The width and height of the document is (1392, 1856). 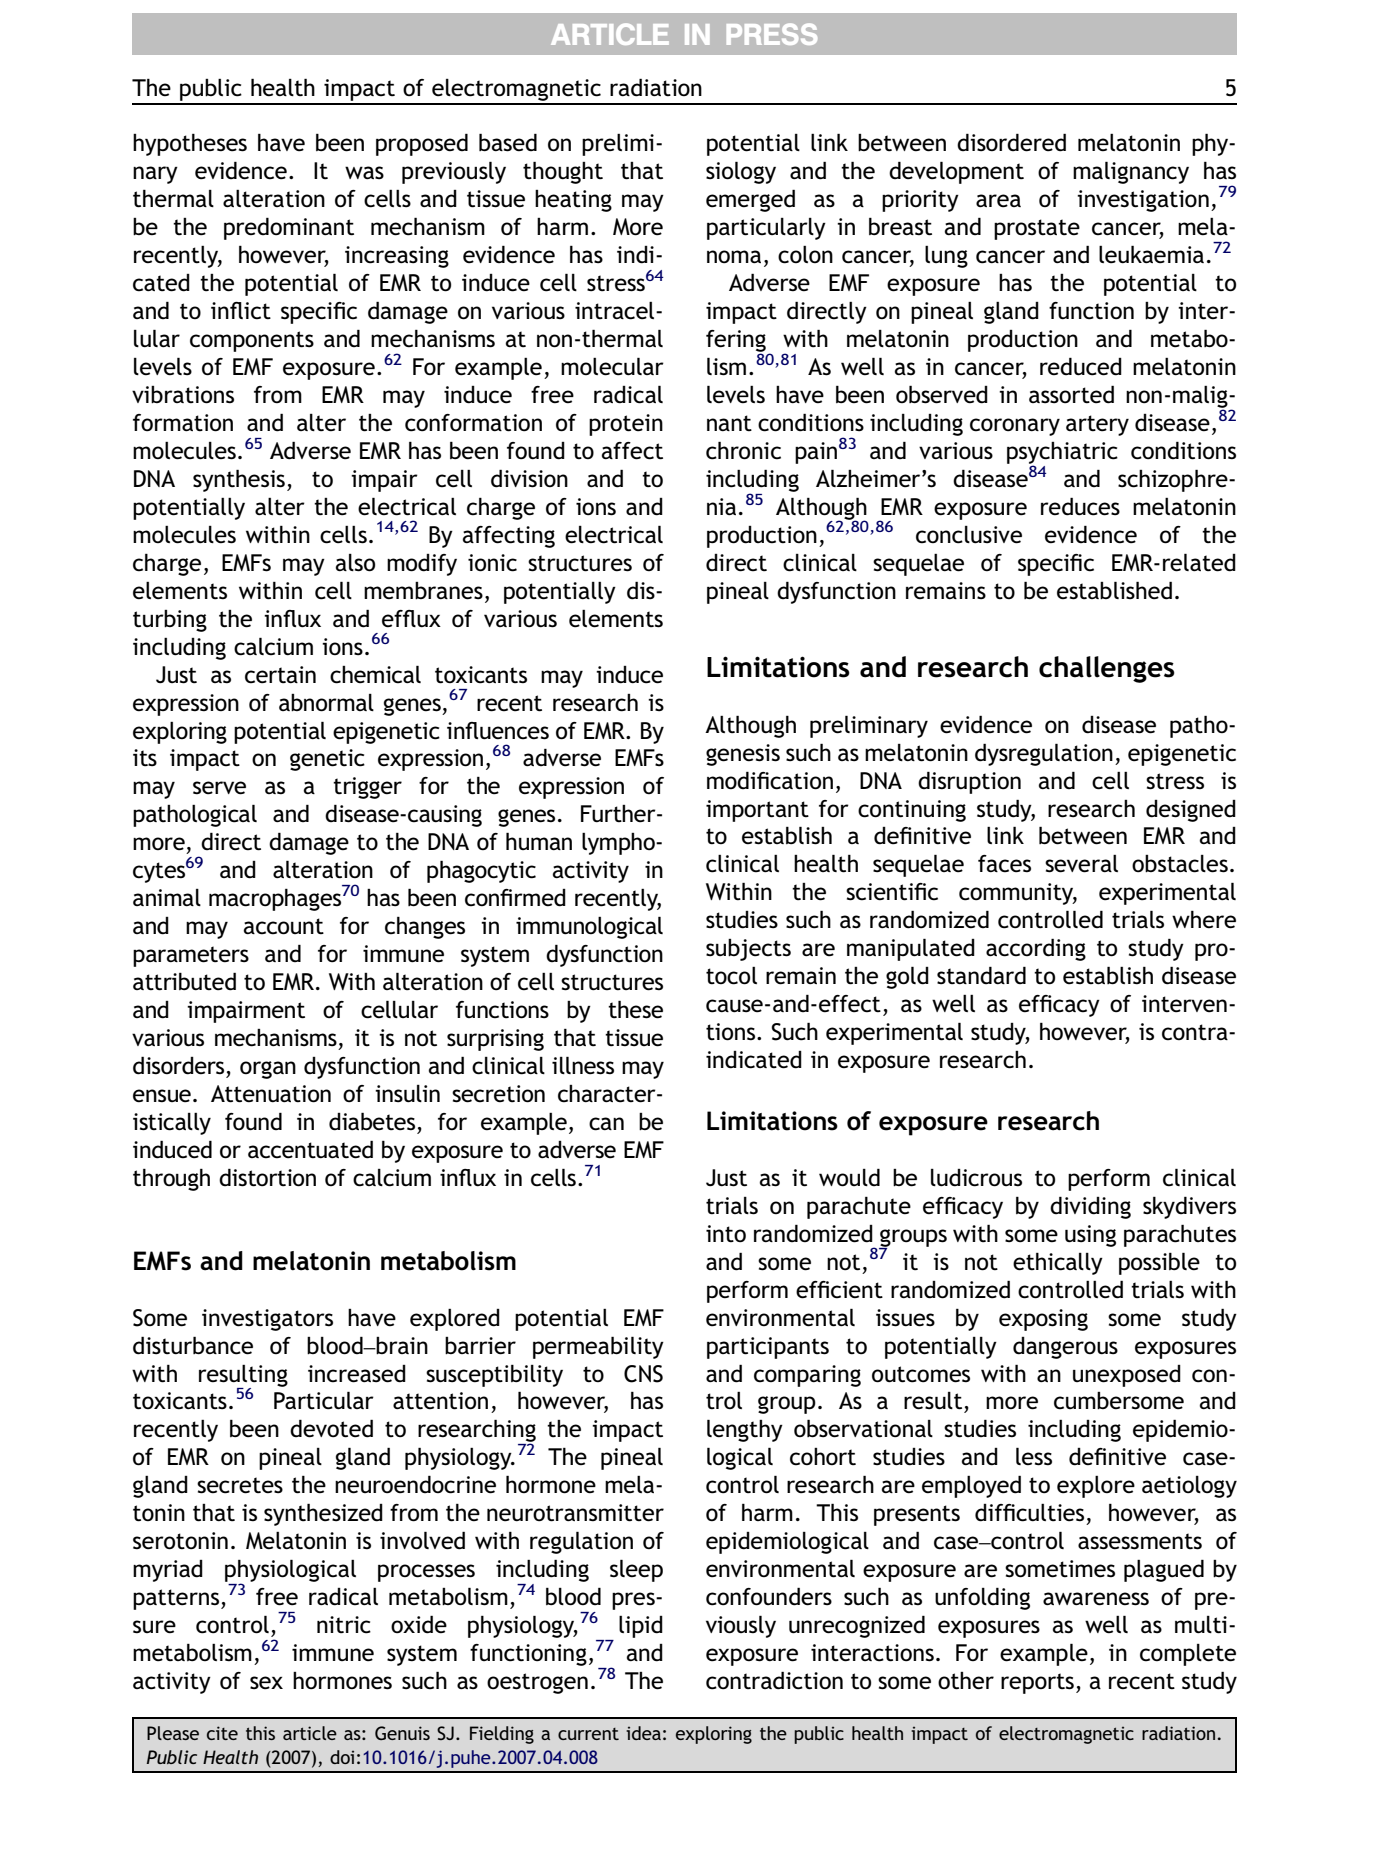 I want to click on was, so click(x=364, y=173).
